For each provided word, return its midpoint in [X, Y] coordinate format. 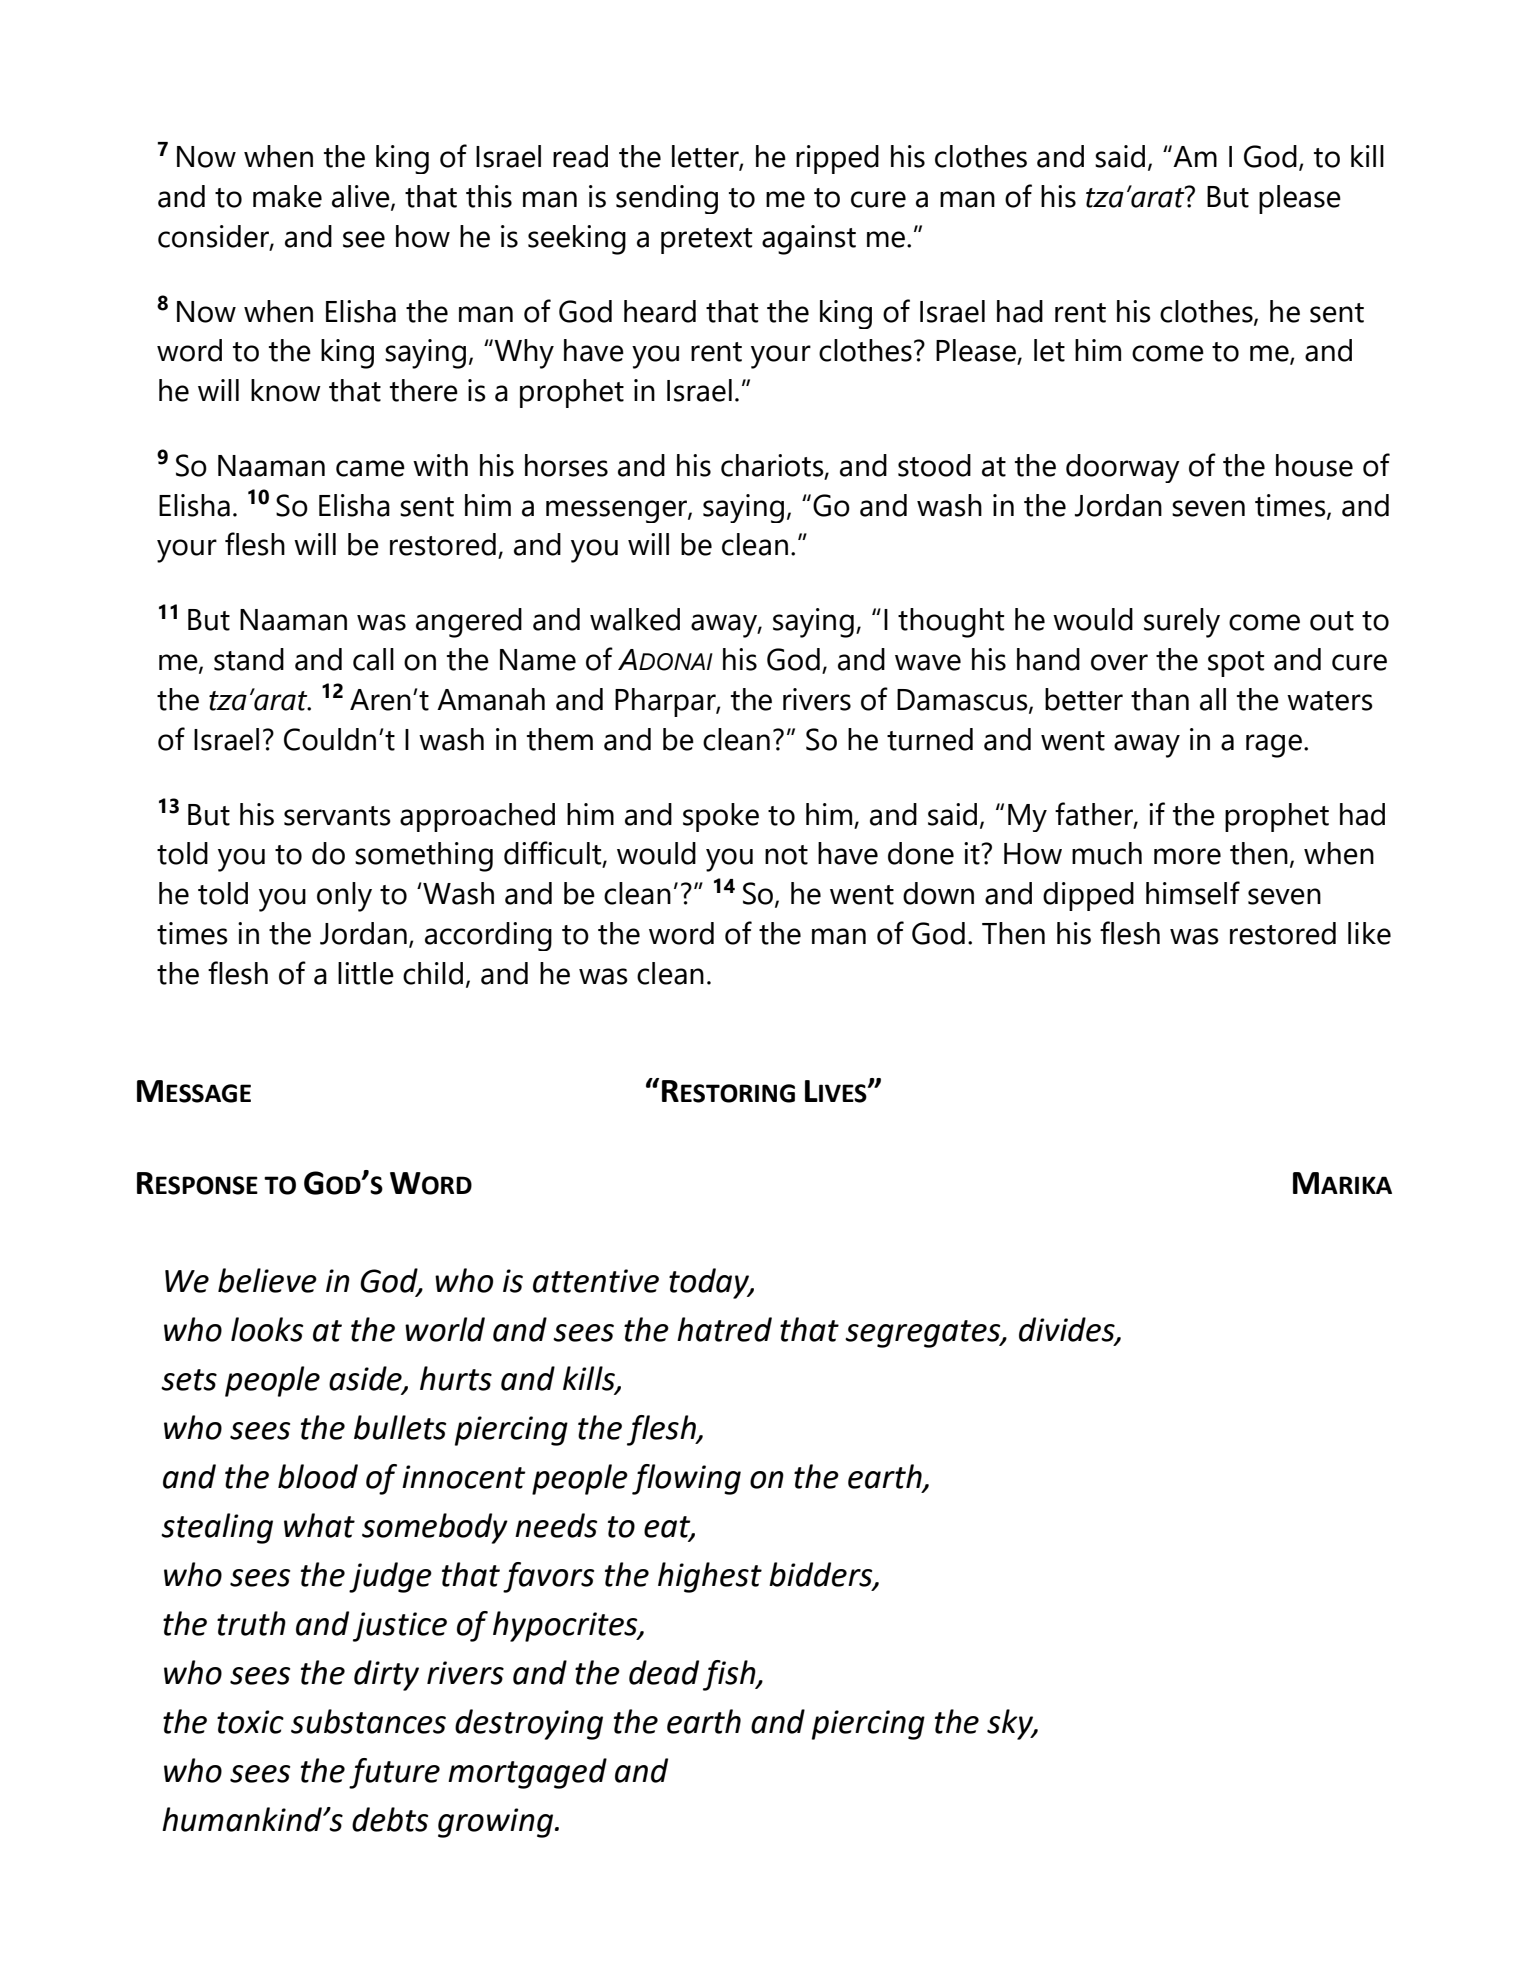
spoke [721, 817]
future [394, 1773]
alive [362, 197]
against [809, 240]
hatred [724, 1329]
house [1314, 465]
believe [267, 1280]
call [373, 659]
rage [1274, 746]
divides [1068, 1330]
